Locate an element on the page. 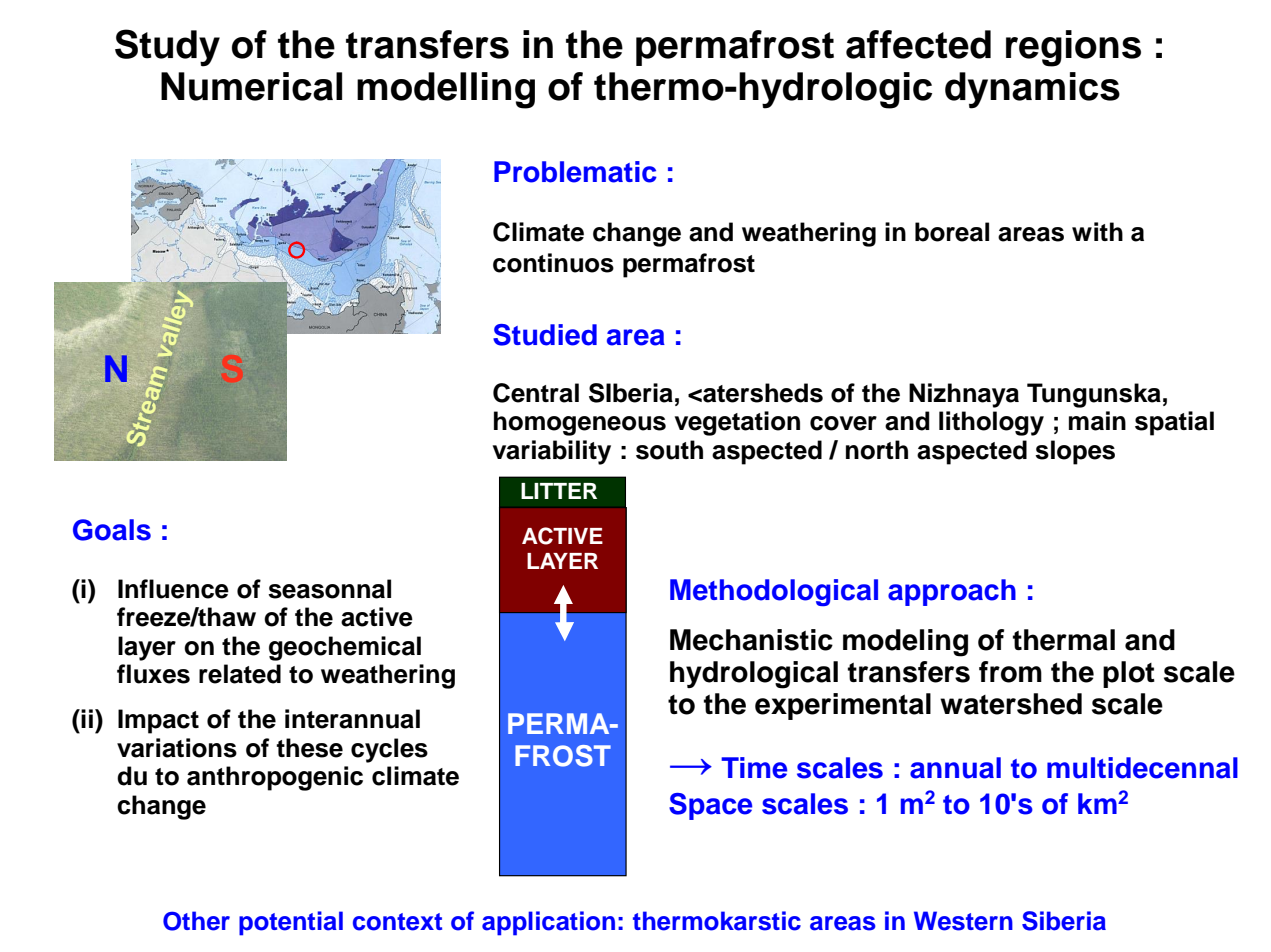 Image resolution: width=1271 pixels, height=952 pixels. main is located at coordinates (1097, 421).
